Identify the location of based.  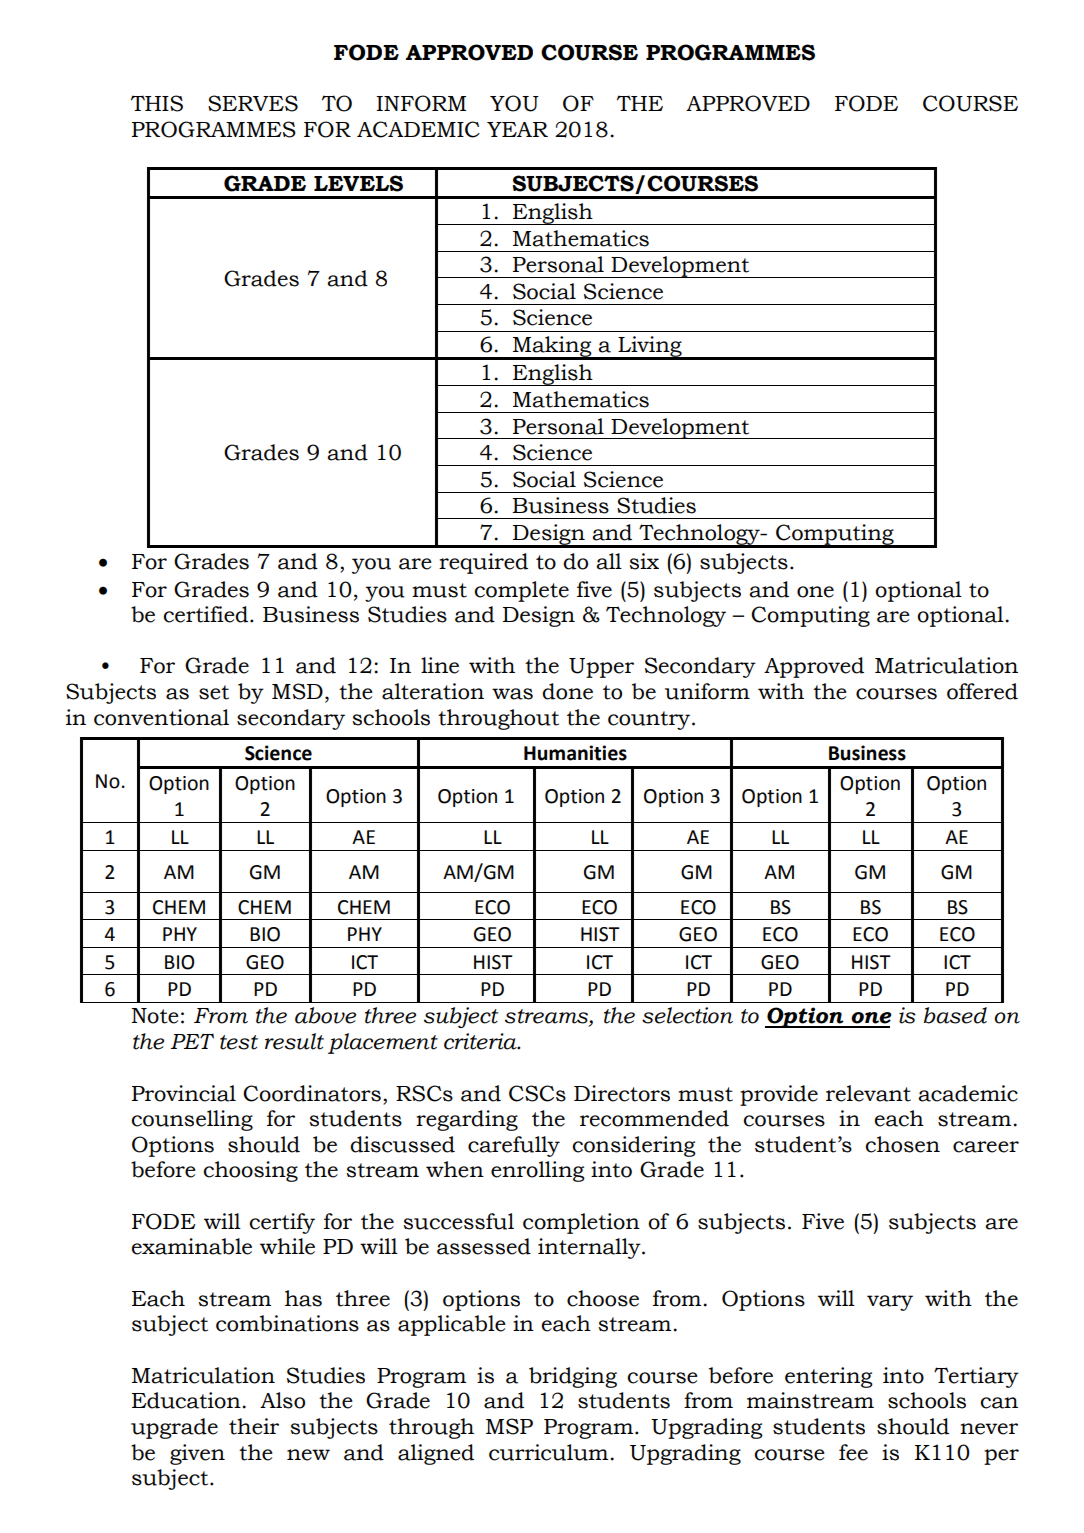
(955, 1015).
